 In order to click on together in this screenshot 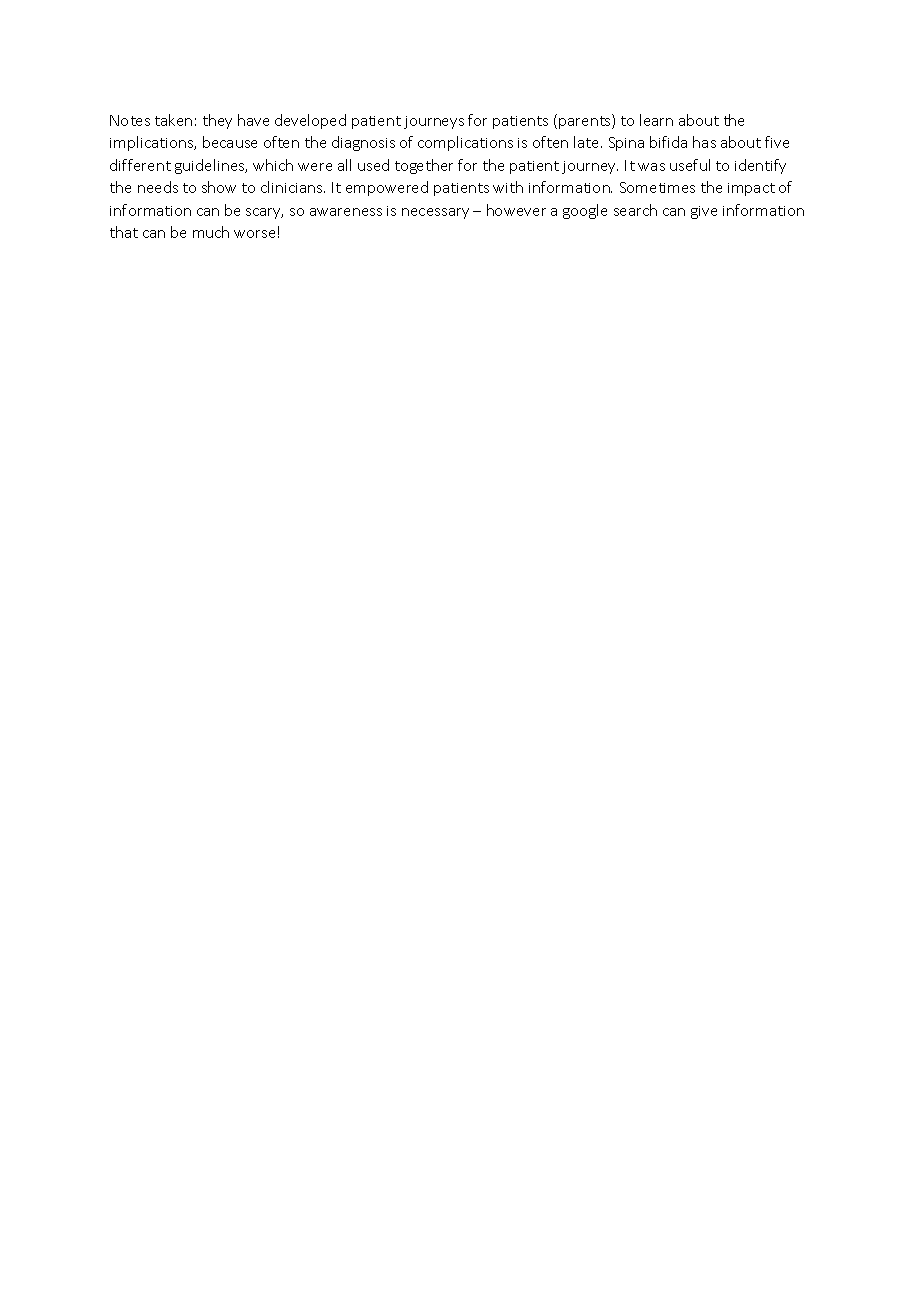, I will do `click(424, 166)`.
